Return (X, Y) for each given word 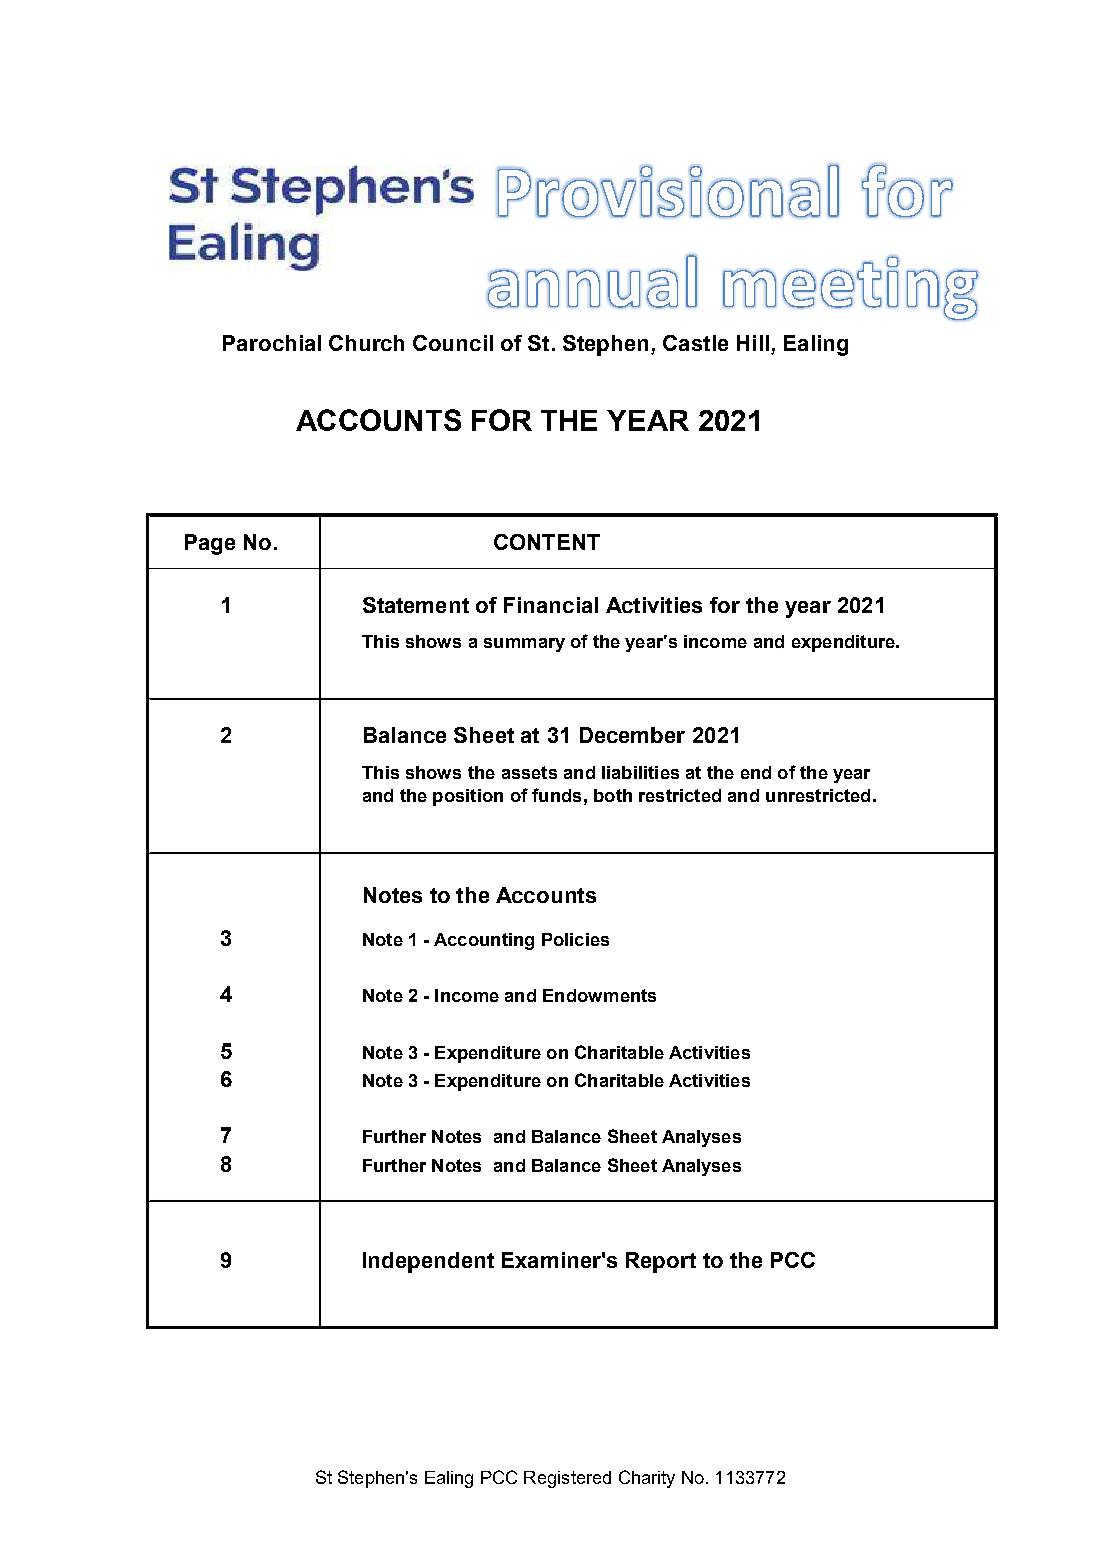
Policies (575, 939)
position (468, 797)
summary (524, 645)
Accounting (484, 941)
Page (210, 544)
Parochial (272, 343)
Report (661, 1262)
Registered (567, 1479)
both (613, 795)
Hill (753, 343)
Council (453, 343)
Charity (647, 1479)
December (632, 735)
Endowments (599, 995)
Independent (428, 1262)
